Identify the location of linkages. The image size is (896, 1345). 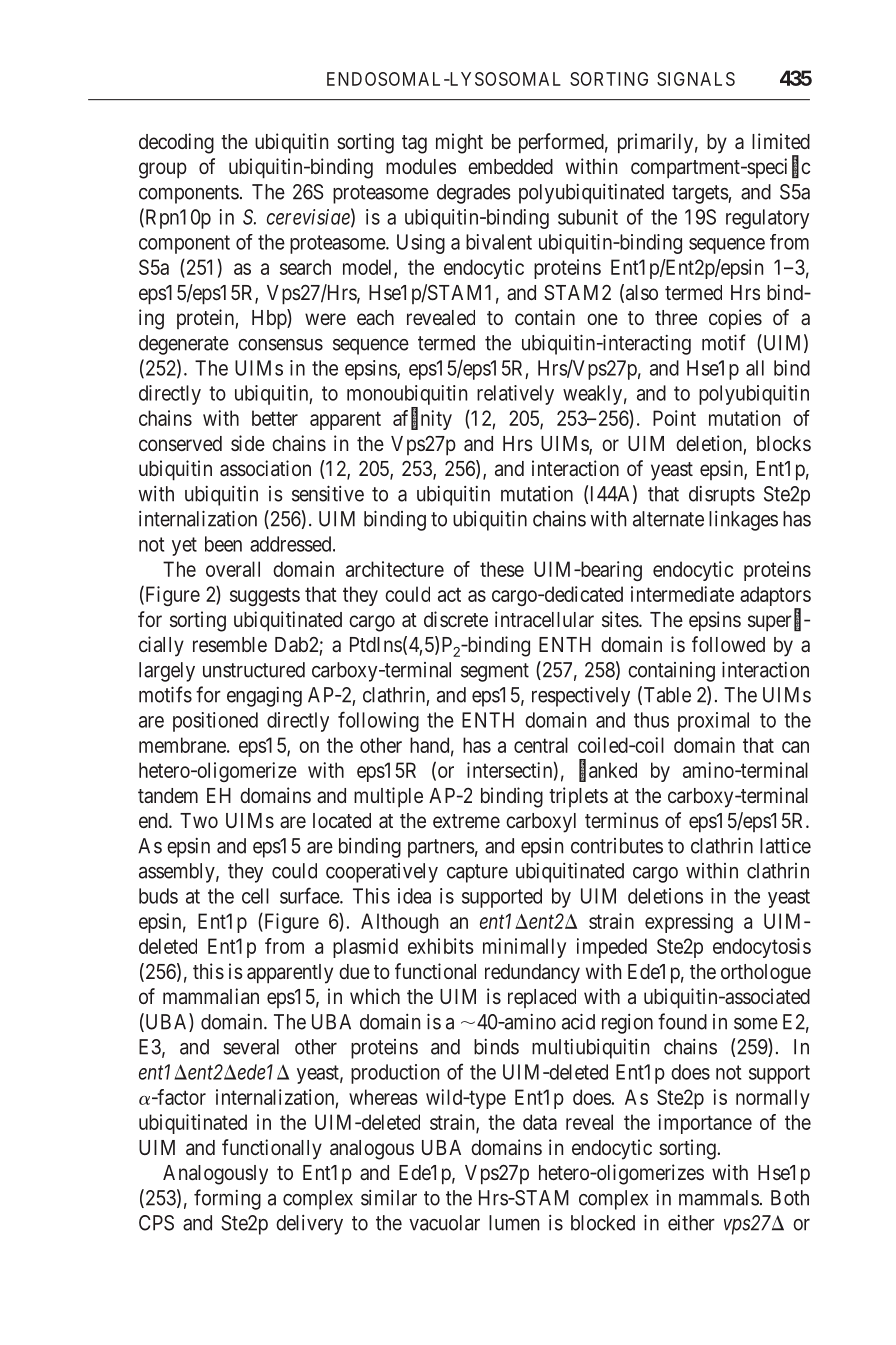
(743, 521).
